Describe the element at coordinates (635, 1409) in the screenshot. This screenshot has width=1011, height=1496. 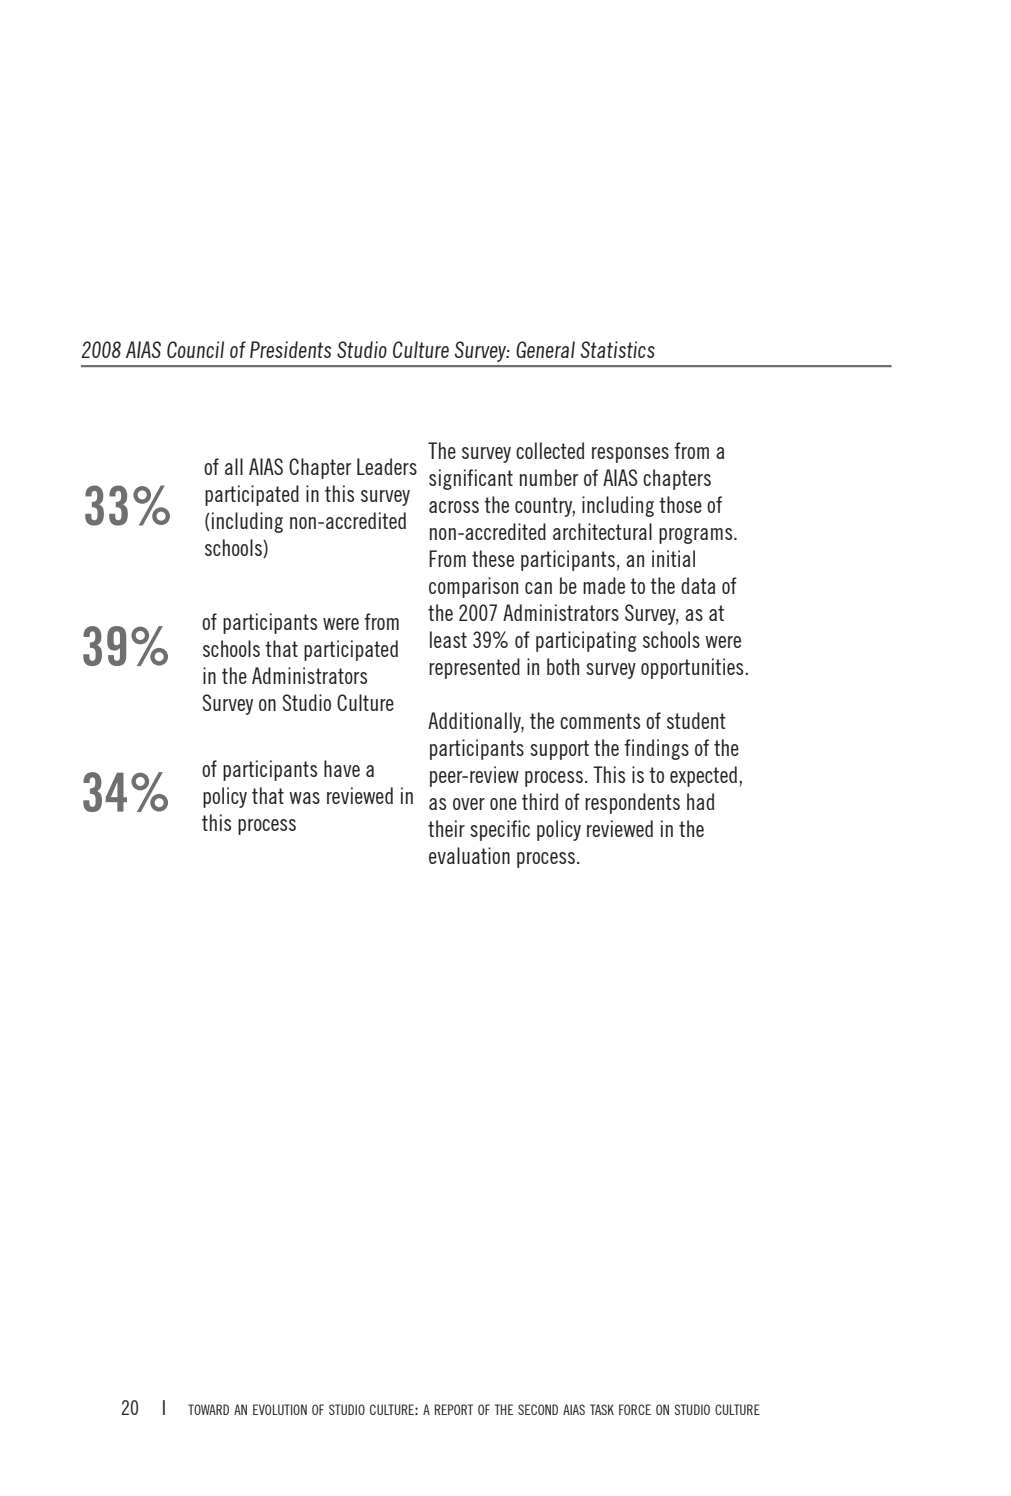
I see `force` at that location.
